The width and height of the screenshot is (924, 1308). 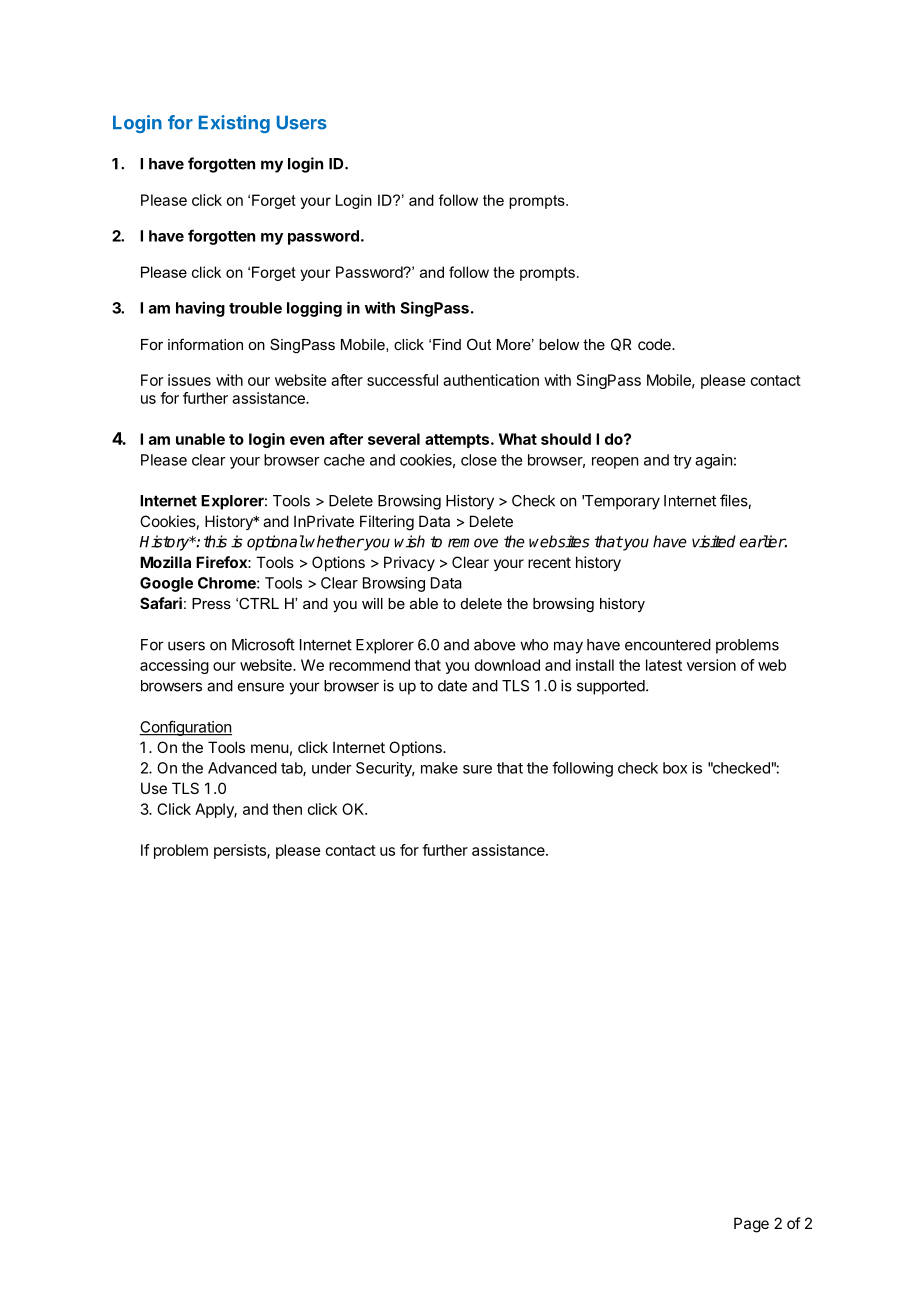 I want to click on Existing, so click(x=234, y=124).
